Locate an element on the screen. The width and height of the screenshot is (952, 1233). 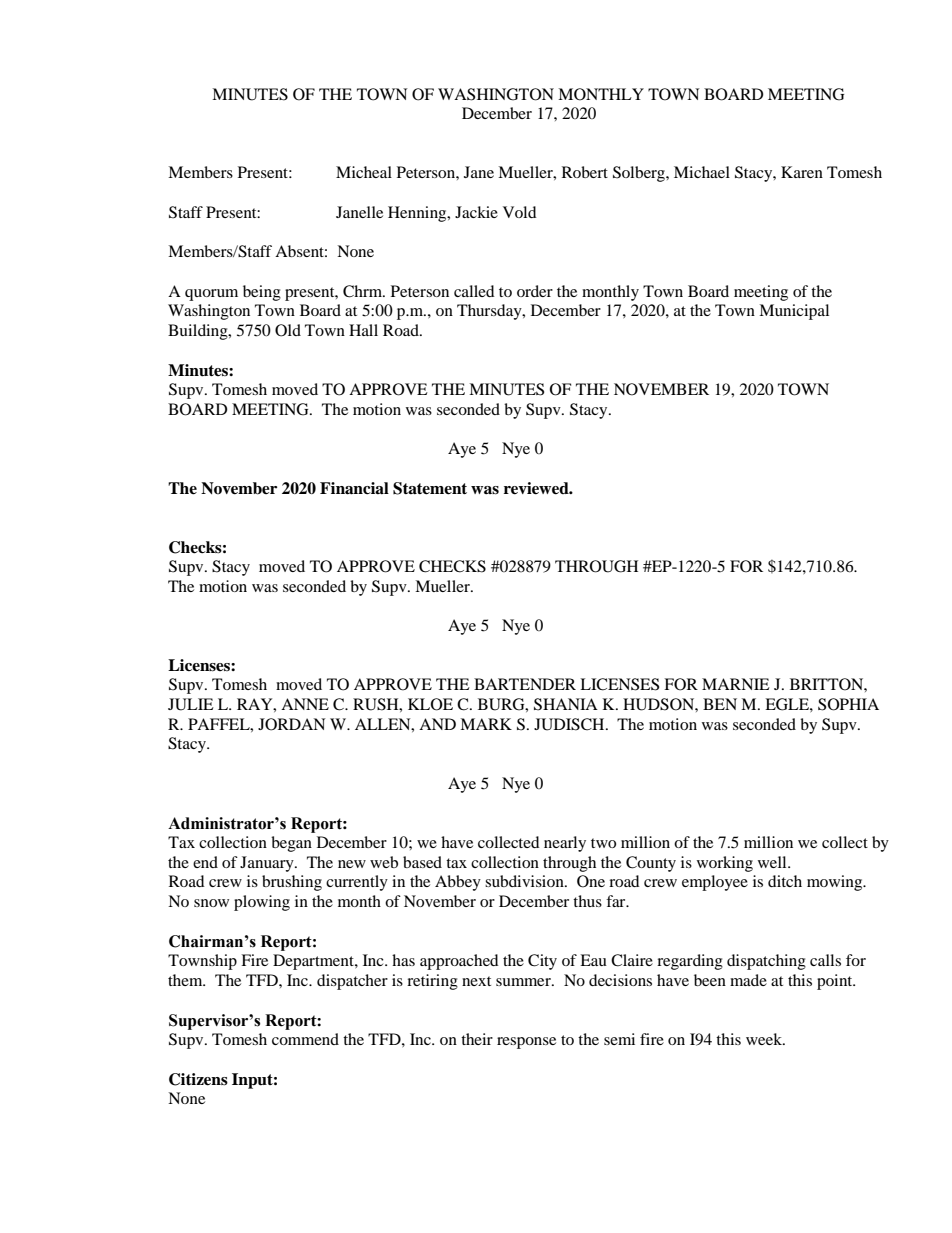
BARTENDER is located at coordinates (525, 684).
